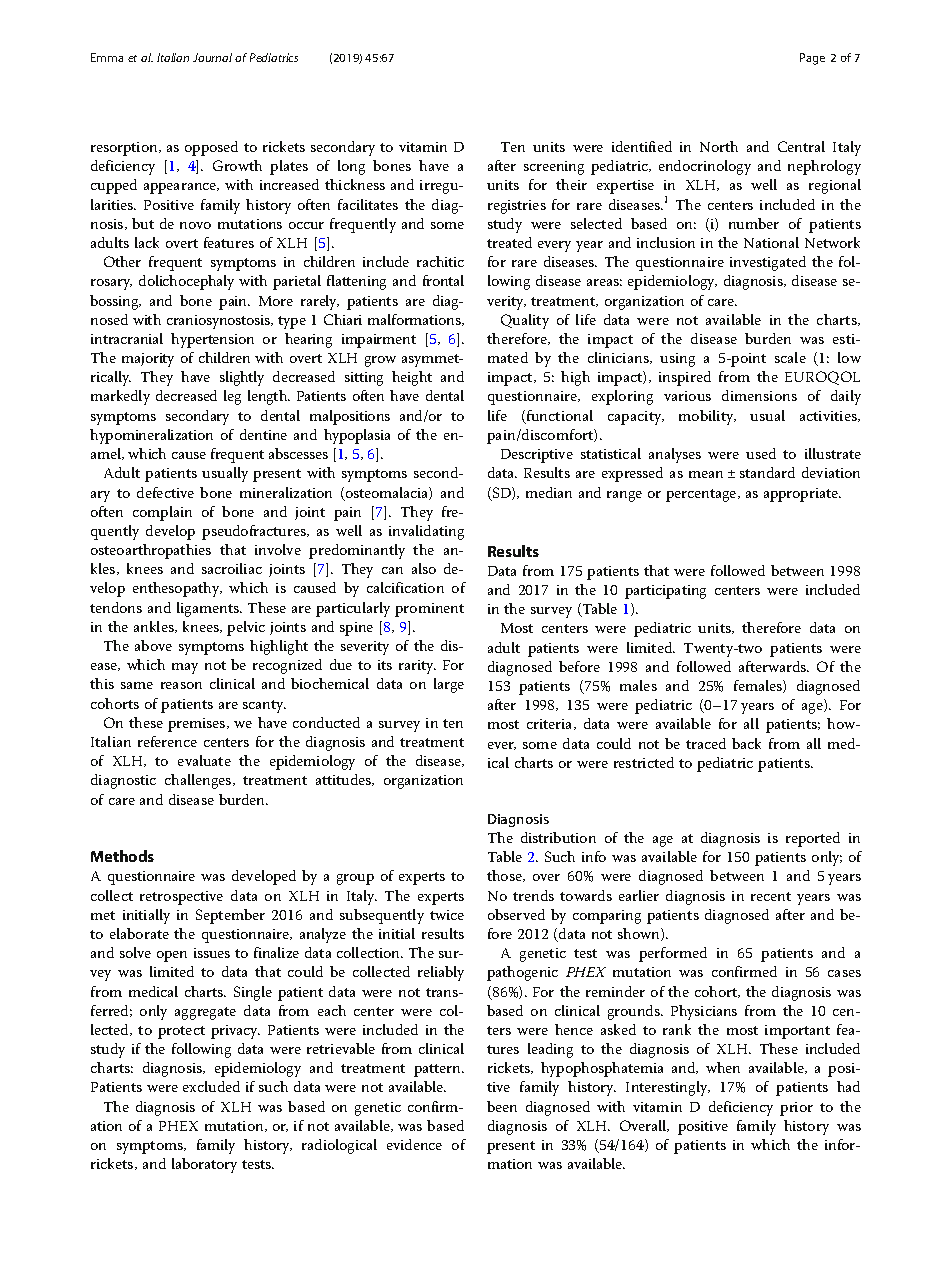  I want to click on prior, so click(796, 1109).
